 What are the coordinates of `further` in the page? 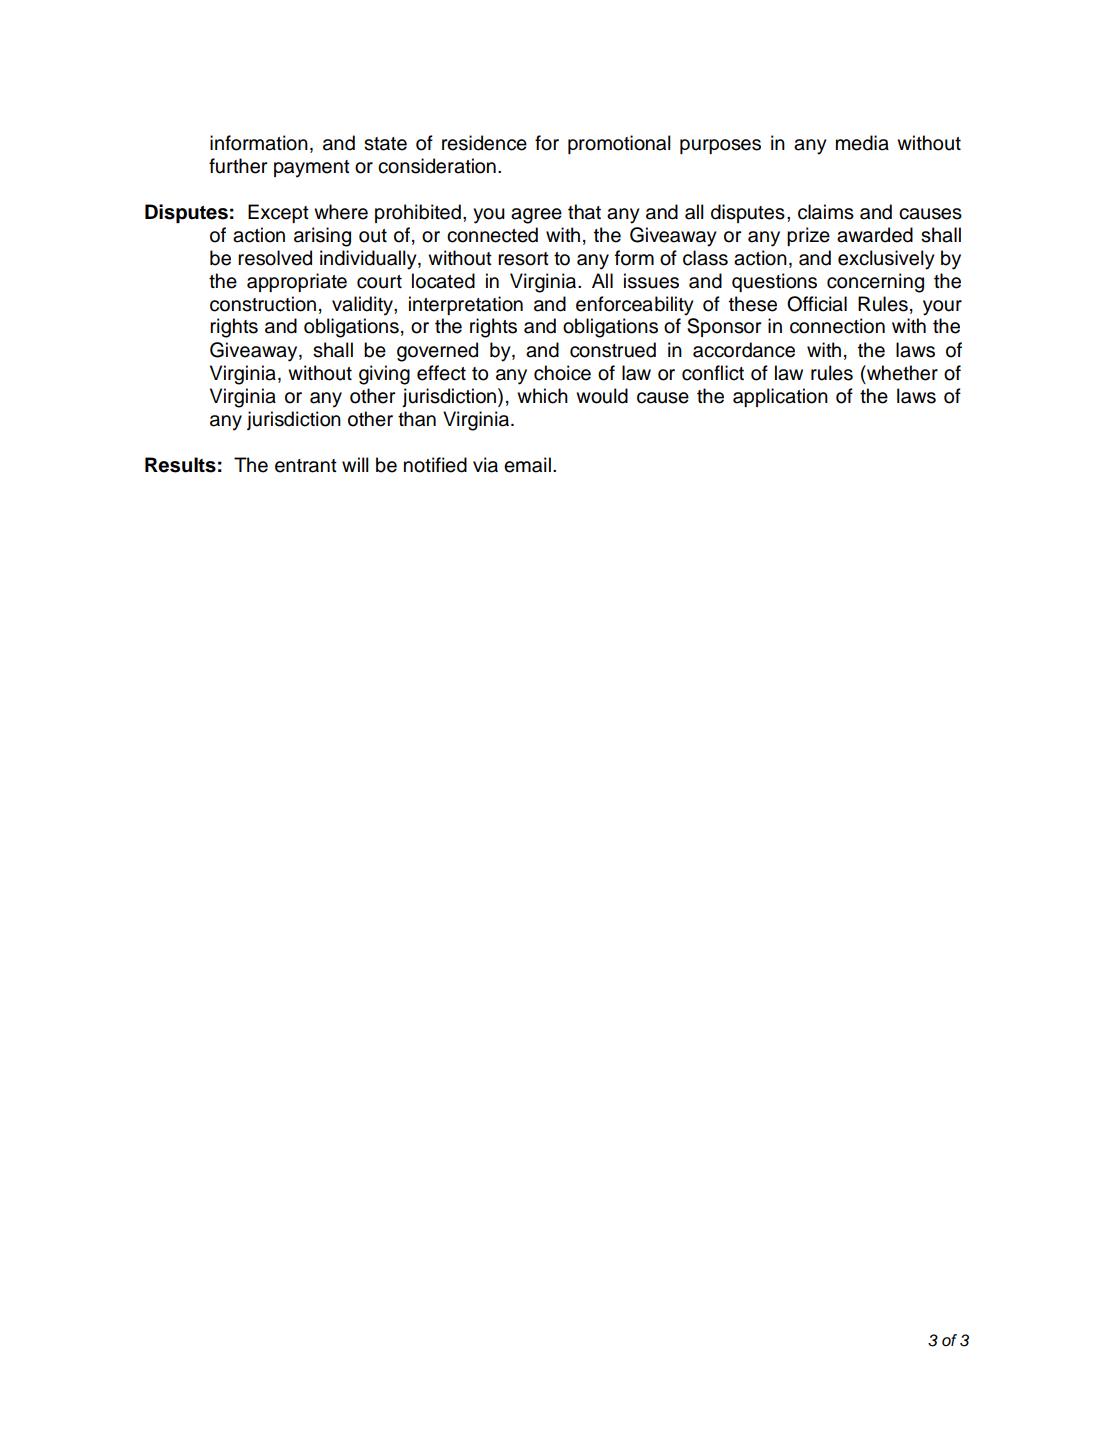 It's located at (238, 166).
